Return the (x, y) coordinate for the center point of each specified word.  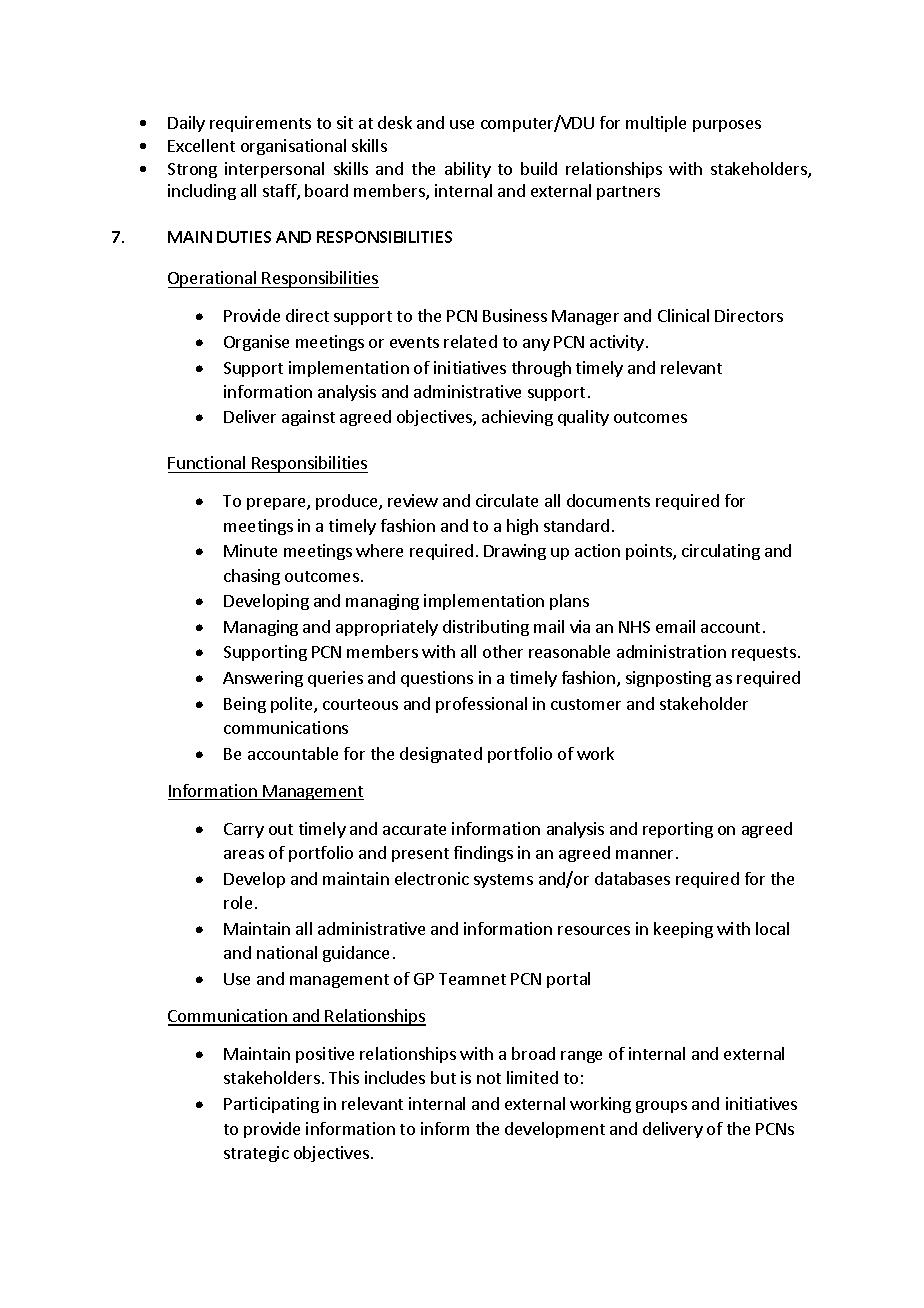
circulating (721, 552)
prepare (277, 504)
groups (661, 1107)
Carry (244, 830)
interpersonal (274, 170)
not (489, 1078)
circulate (507, 500)
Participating (271, 1105)
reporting (678, 830)
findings (483, 854)
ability (468, 170)
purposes (727, 126)
